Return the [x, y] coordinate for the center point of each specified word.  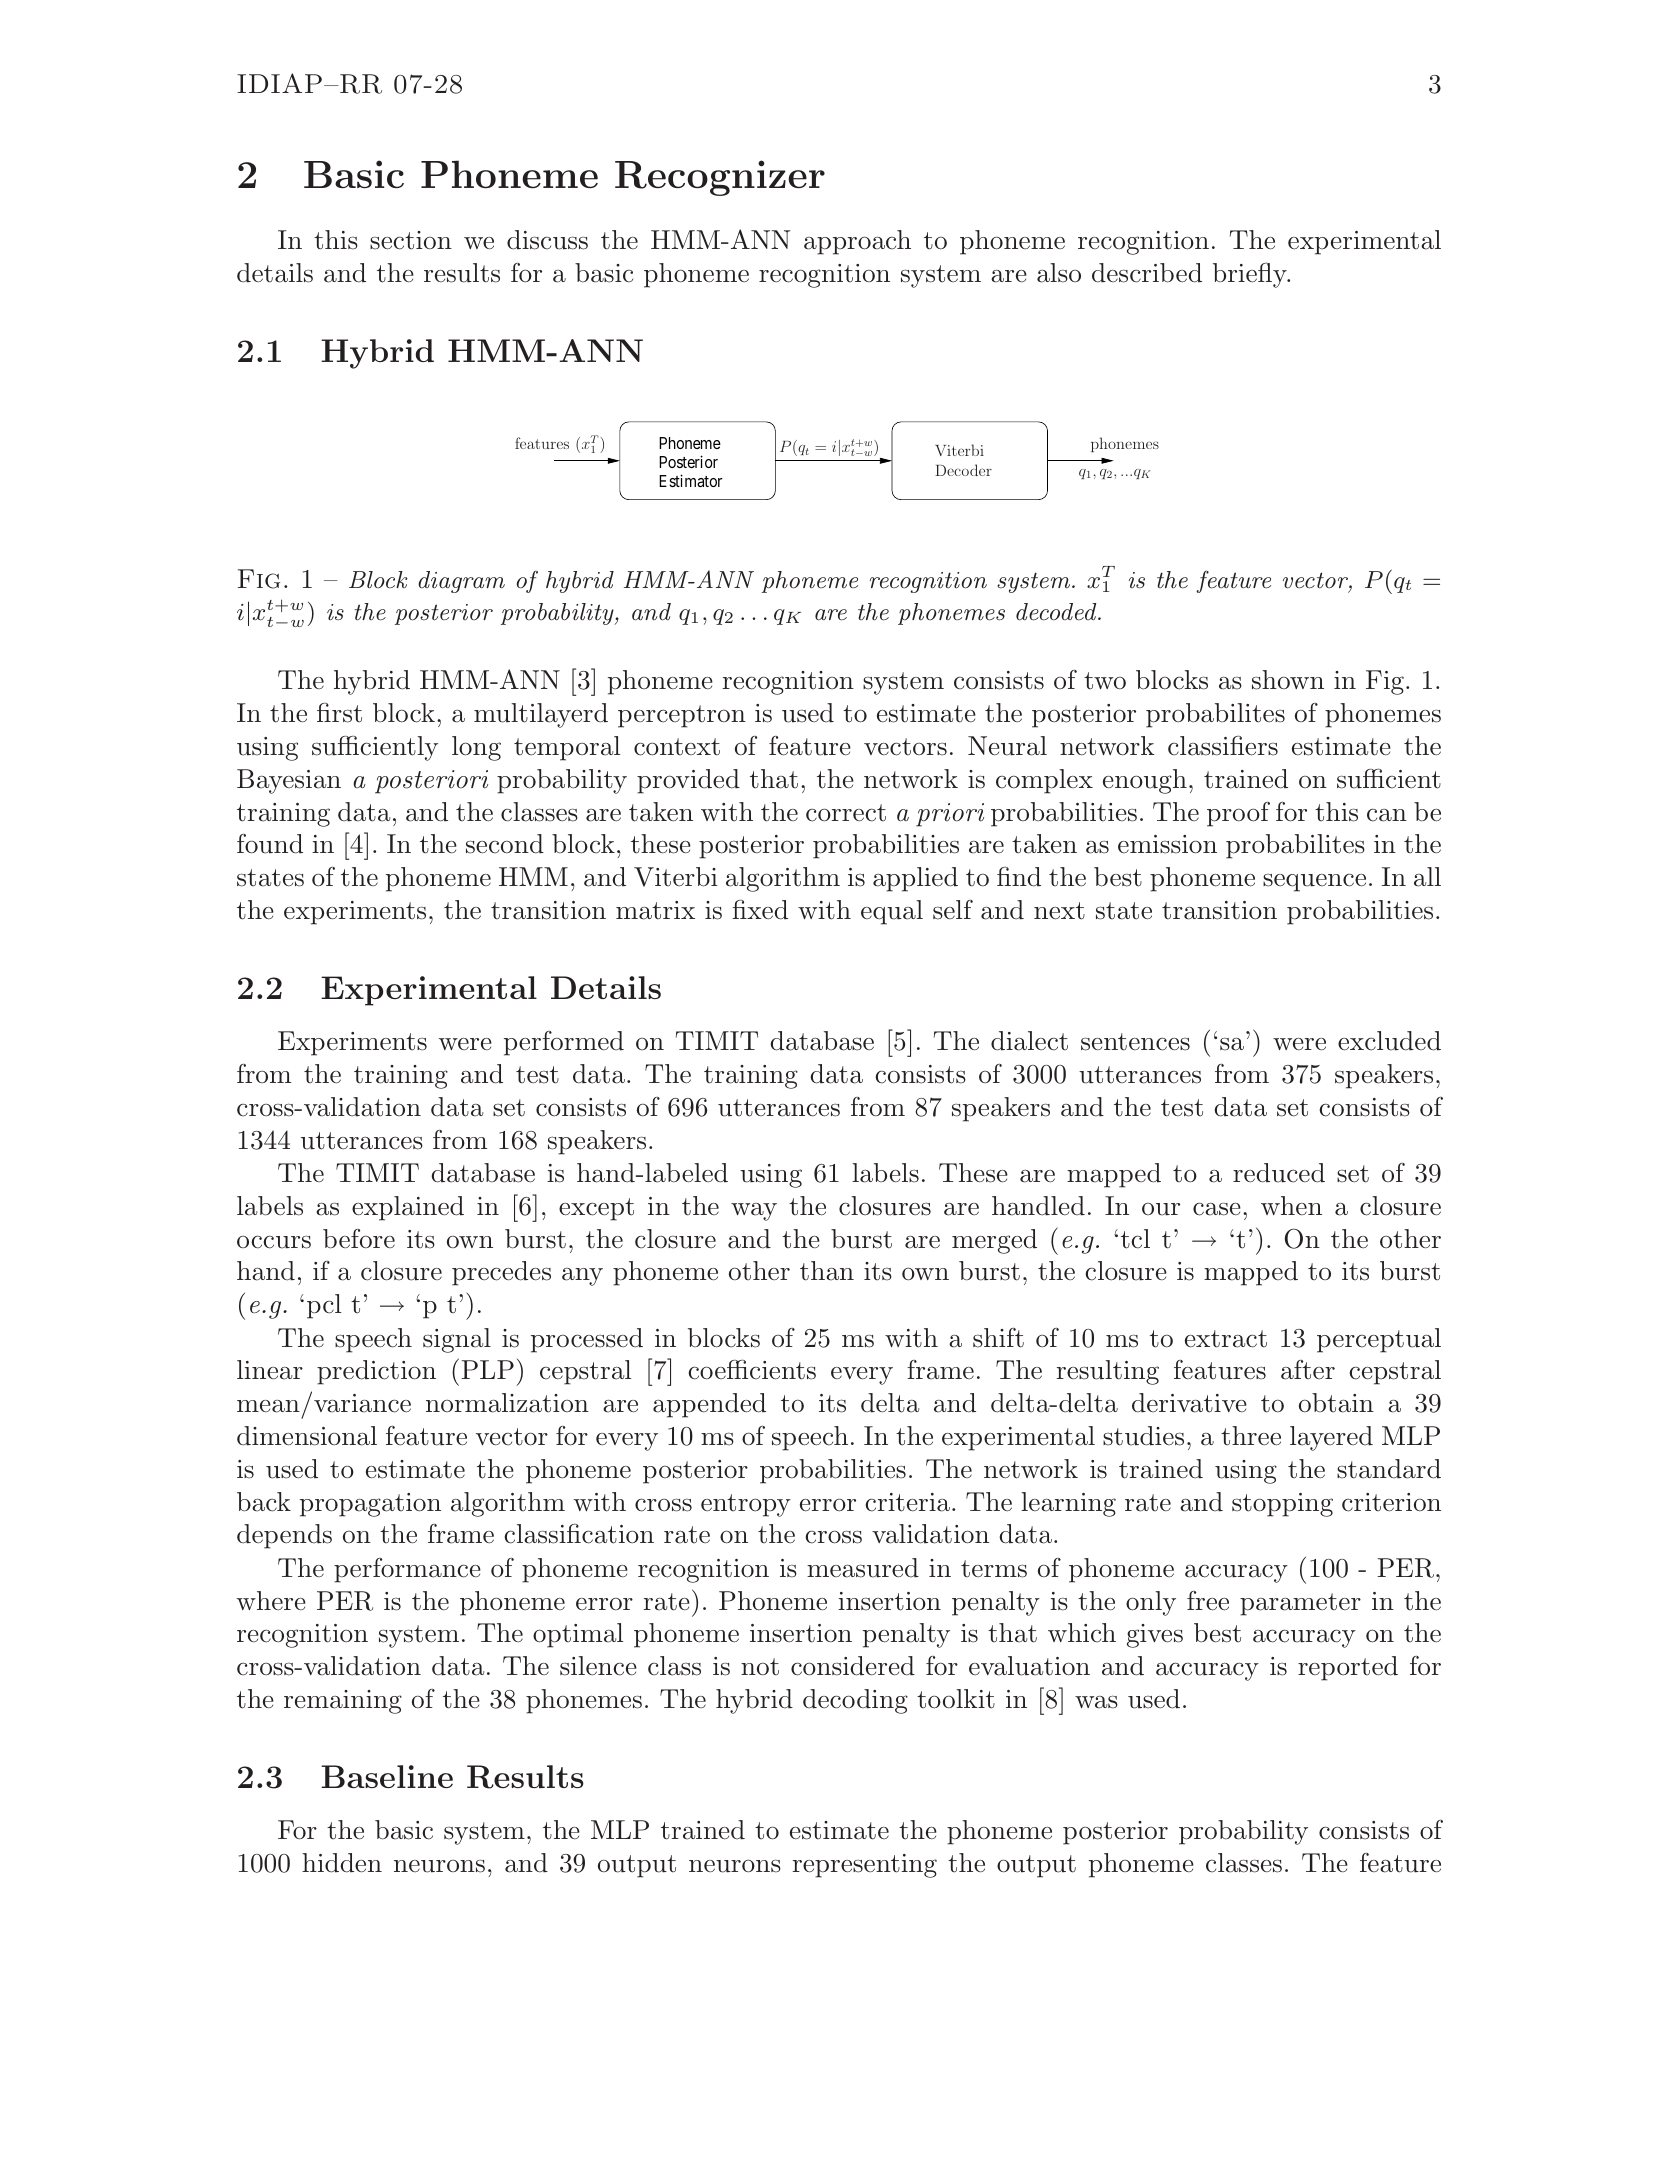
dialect [1029, 1041]
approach [857, 242]
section [411, 240]
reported [1348, 1668]
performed [564, 1043]
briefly [1251, 275]
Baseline [387, 1776]
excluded [1389, 1041]
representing [865, 1866]
